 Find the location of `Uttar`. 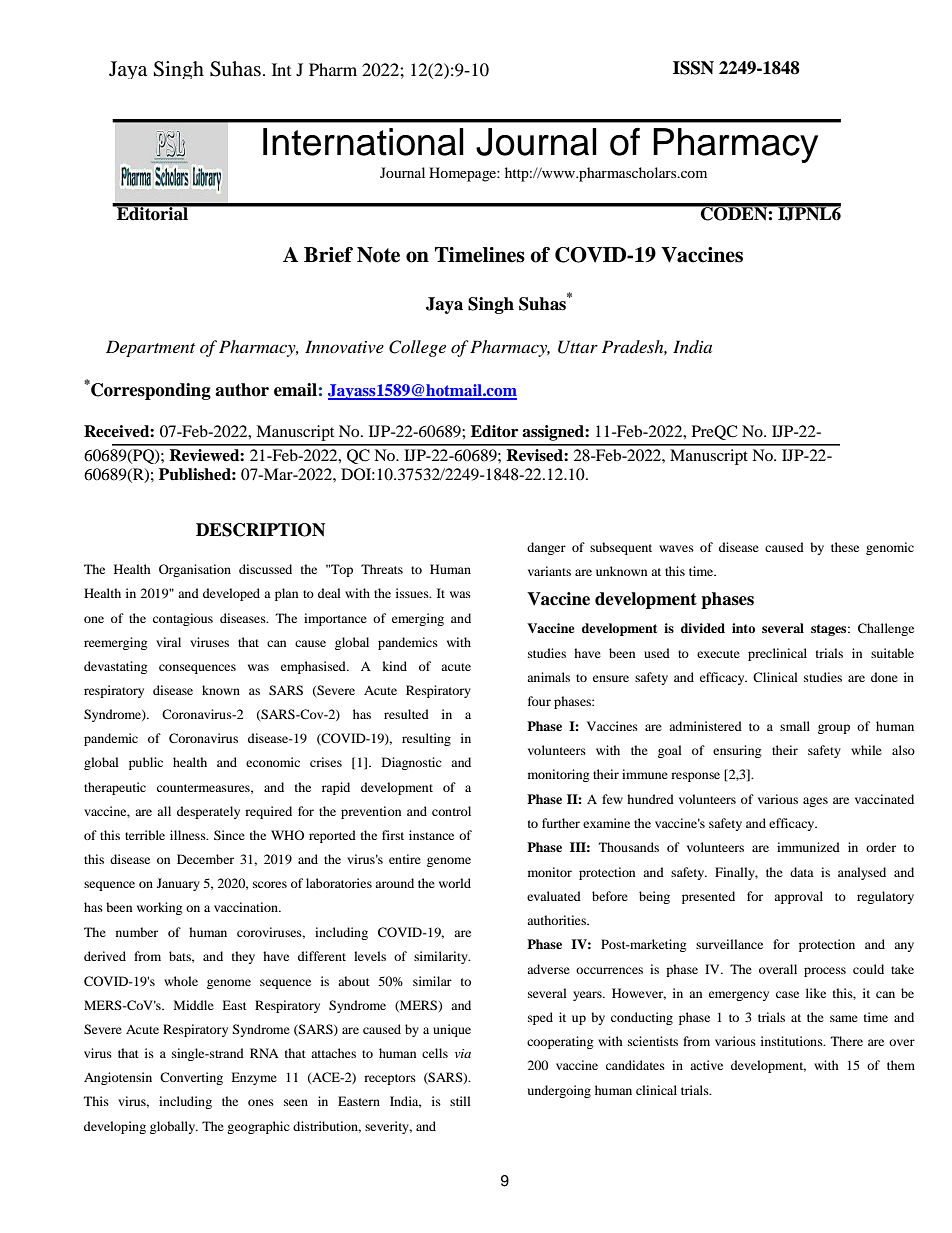

Uttar is located at coordinates (578, 347).
